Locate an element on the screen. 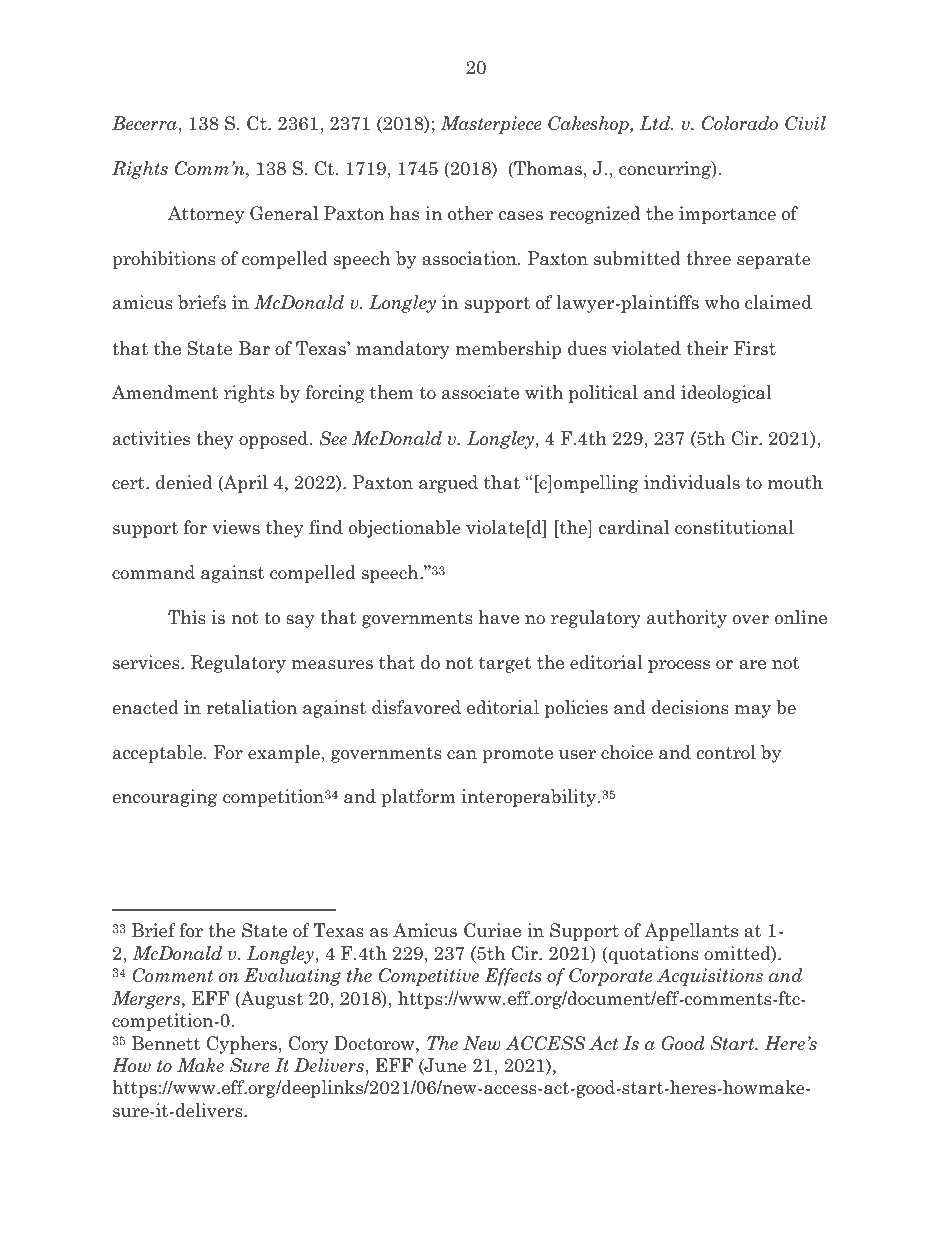 This screenshot has width=952, height=1233. have is located at coordinates (499, 617).
